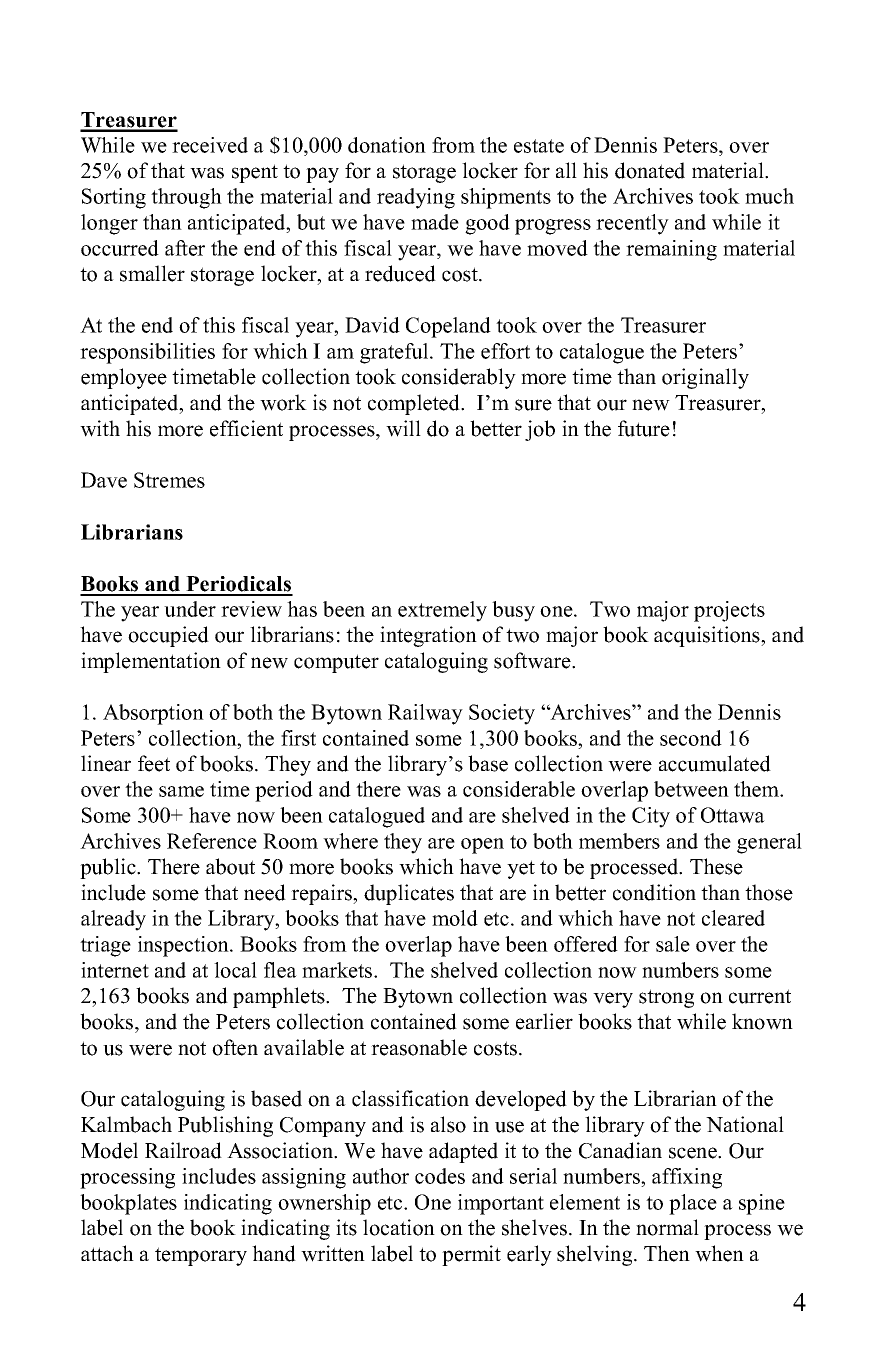 This document has width=887, height=1372. What do you see at coordinates (691, 738) in the document?
I see `second` at bounding box center [691, 738].
